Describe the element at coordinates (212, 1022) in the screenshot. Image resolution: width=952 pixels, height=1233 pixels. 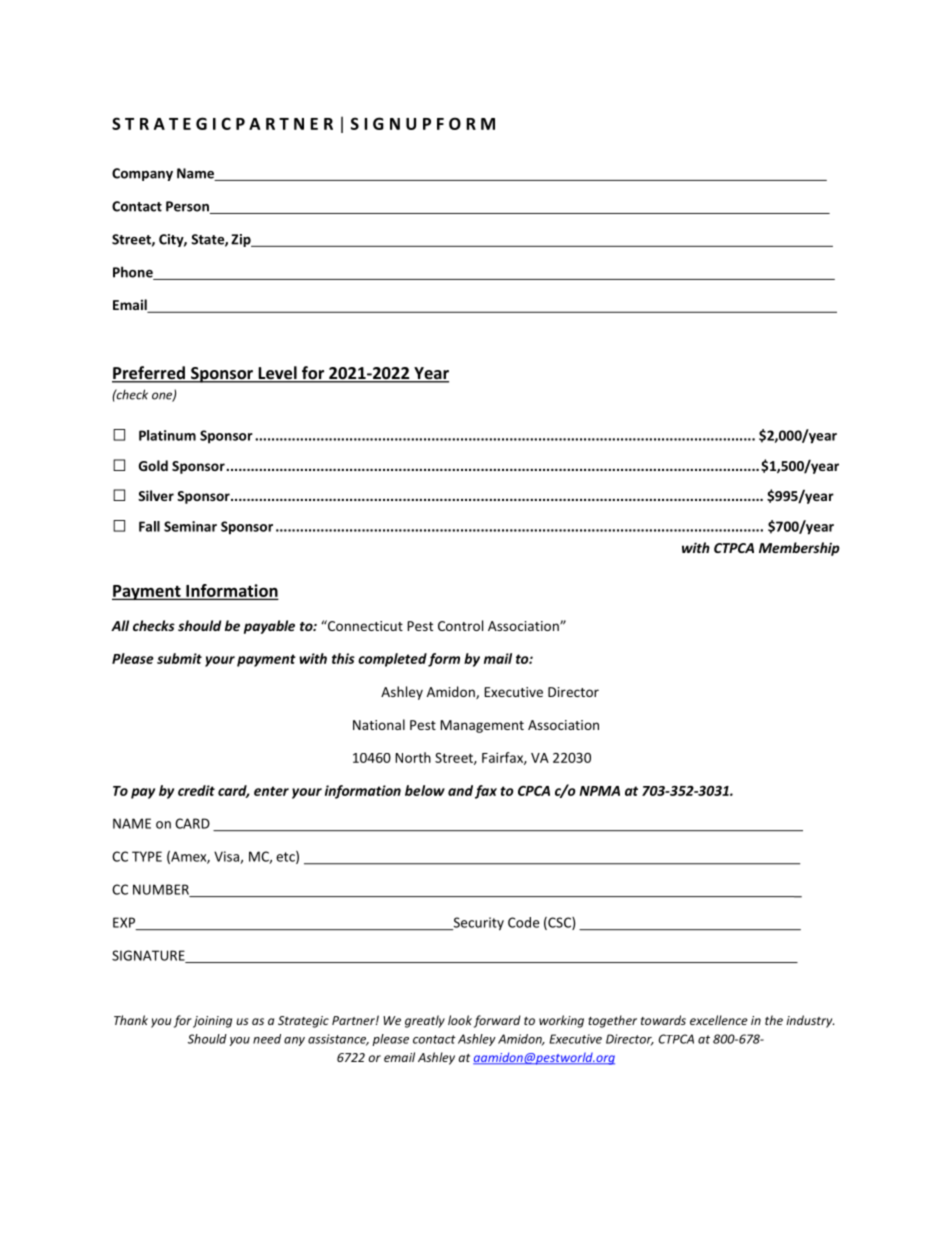
I see `joining` at that location.
